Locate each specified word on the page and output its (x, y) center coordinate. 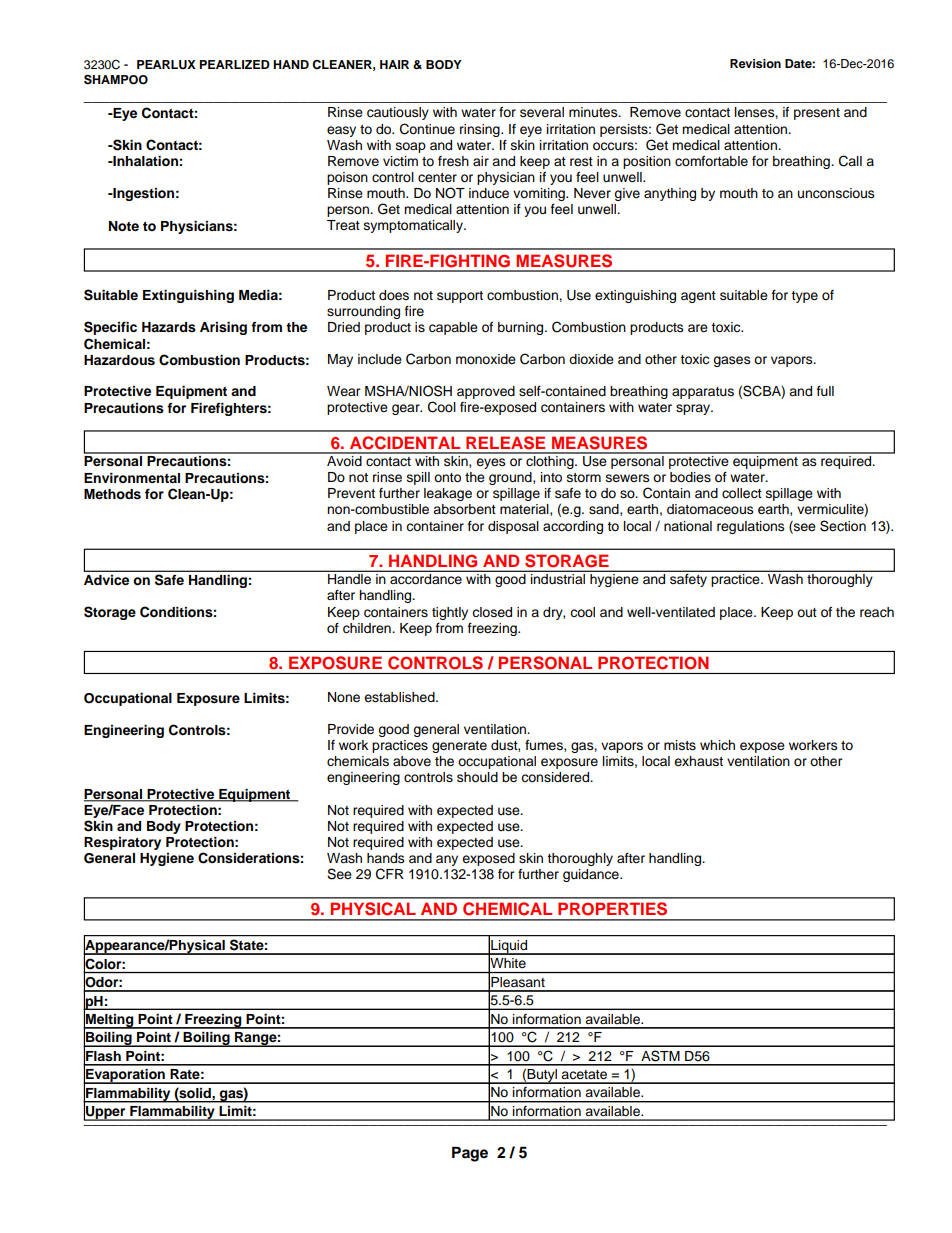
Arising (223, 328)
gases (732, 361)
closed (492, 612)
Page (470, 1154)
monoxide (486, 359)
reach (877, 612)
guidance (592, 875)
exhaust (698, 761)
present (817, 114)
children (368, 628)
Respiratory (122, 843)
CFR (390, 874)
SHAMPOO (116, 80)
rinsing (481, 130)
